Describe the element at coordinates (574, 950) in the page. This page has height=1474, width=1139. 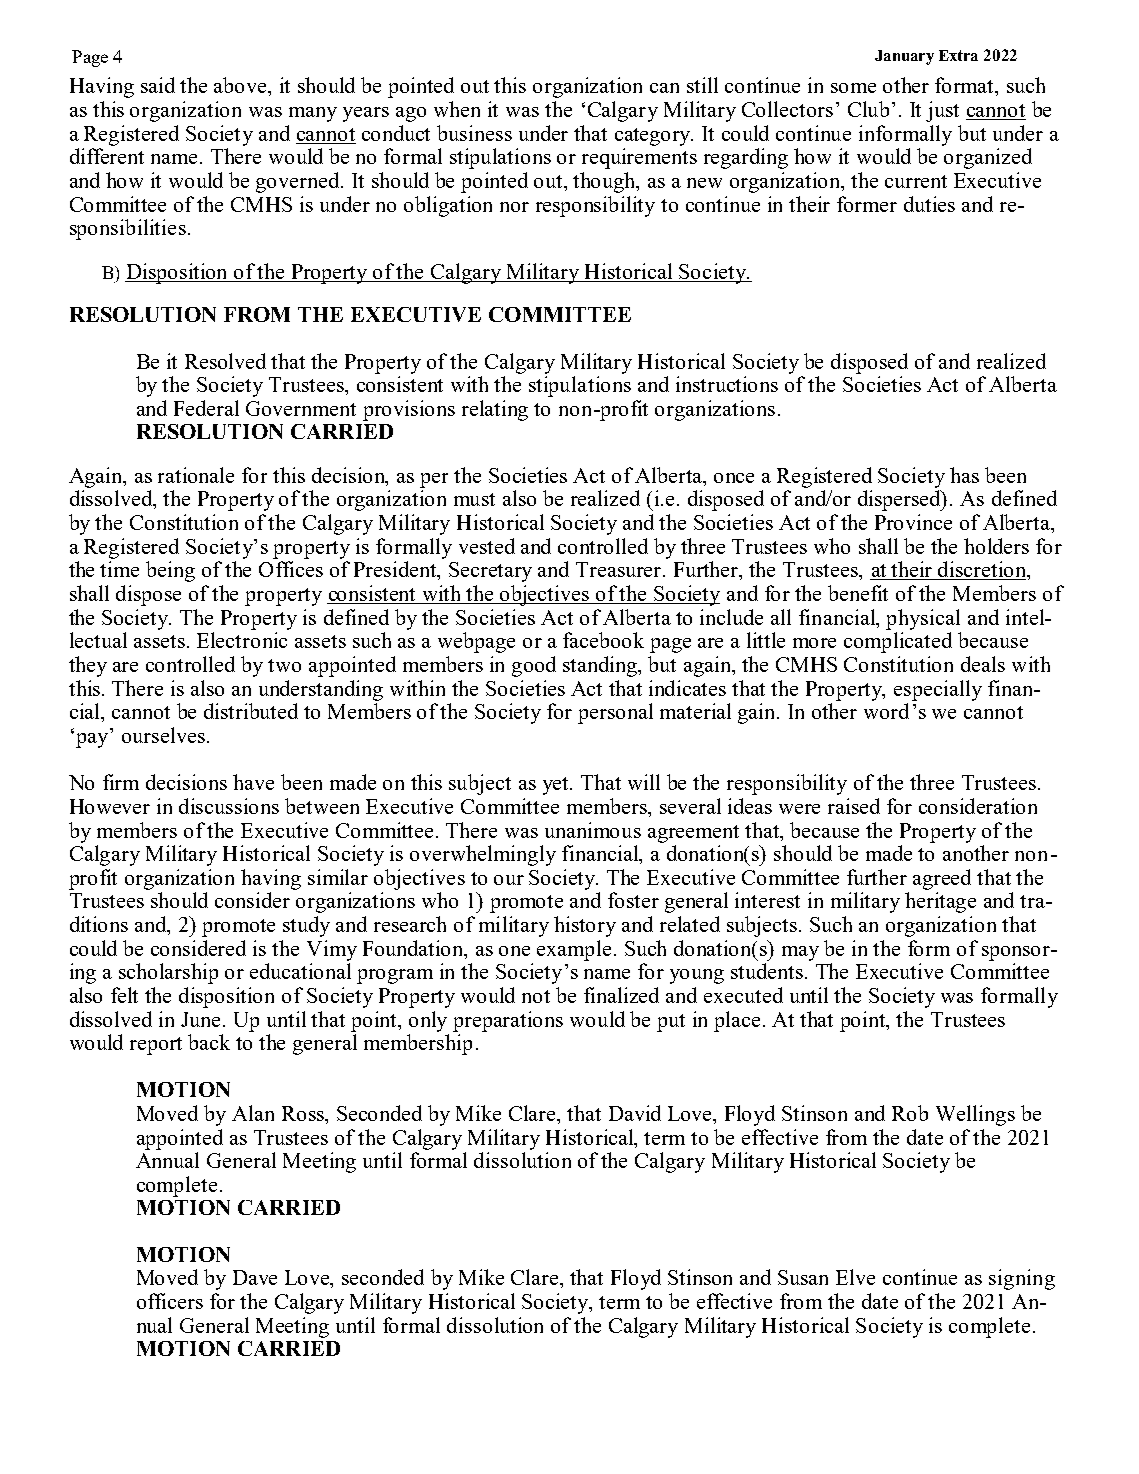
I see `example` at that location.
